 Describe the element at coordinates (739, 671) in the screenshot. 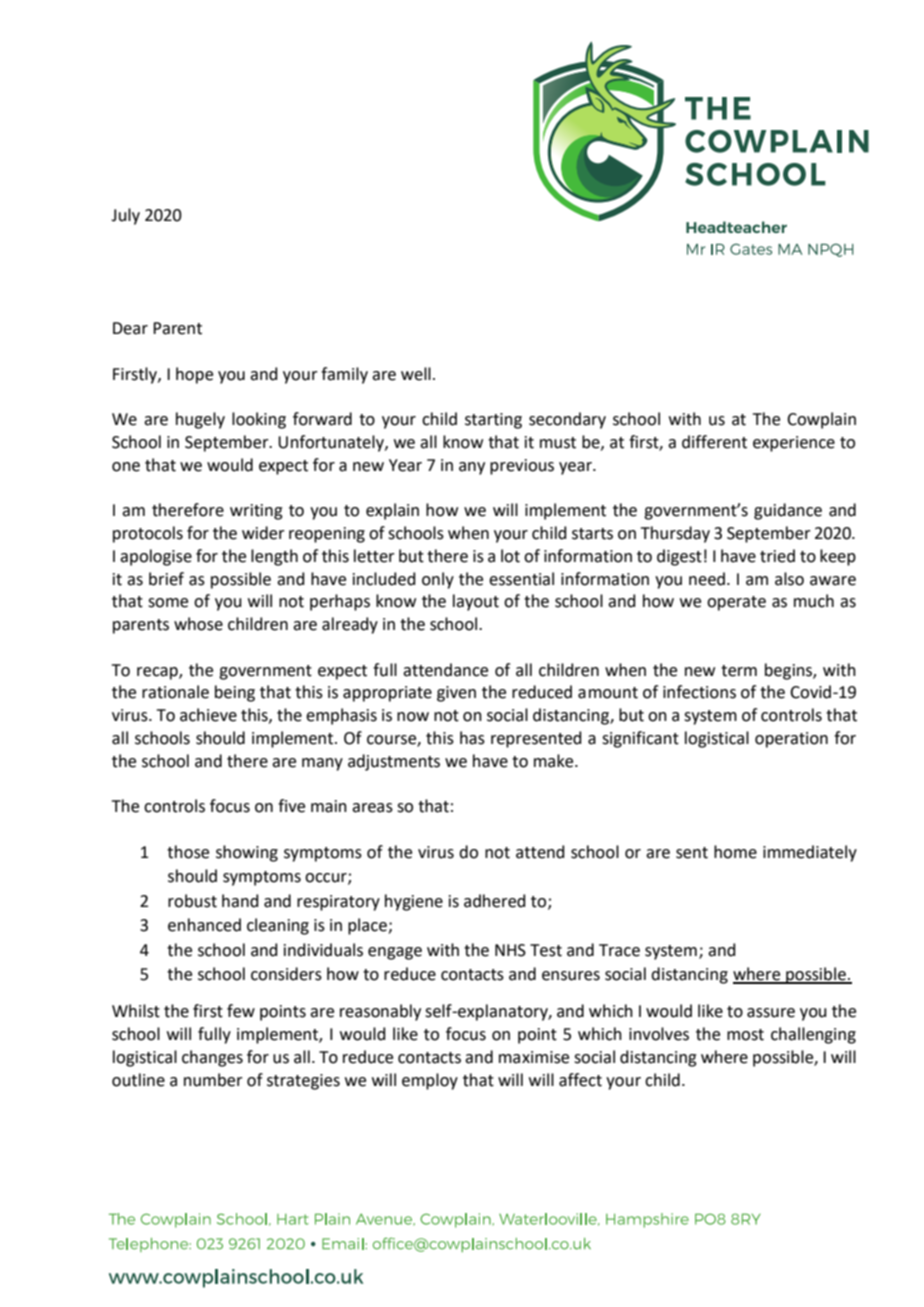

I see `term` at that location.
